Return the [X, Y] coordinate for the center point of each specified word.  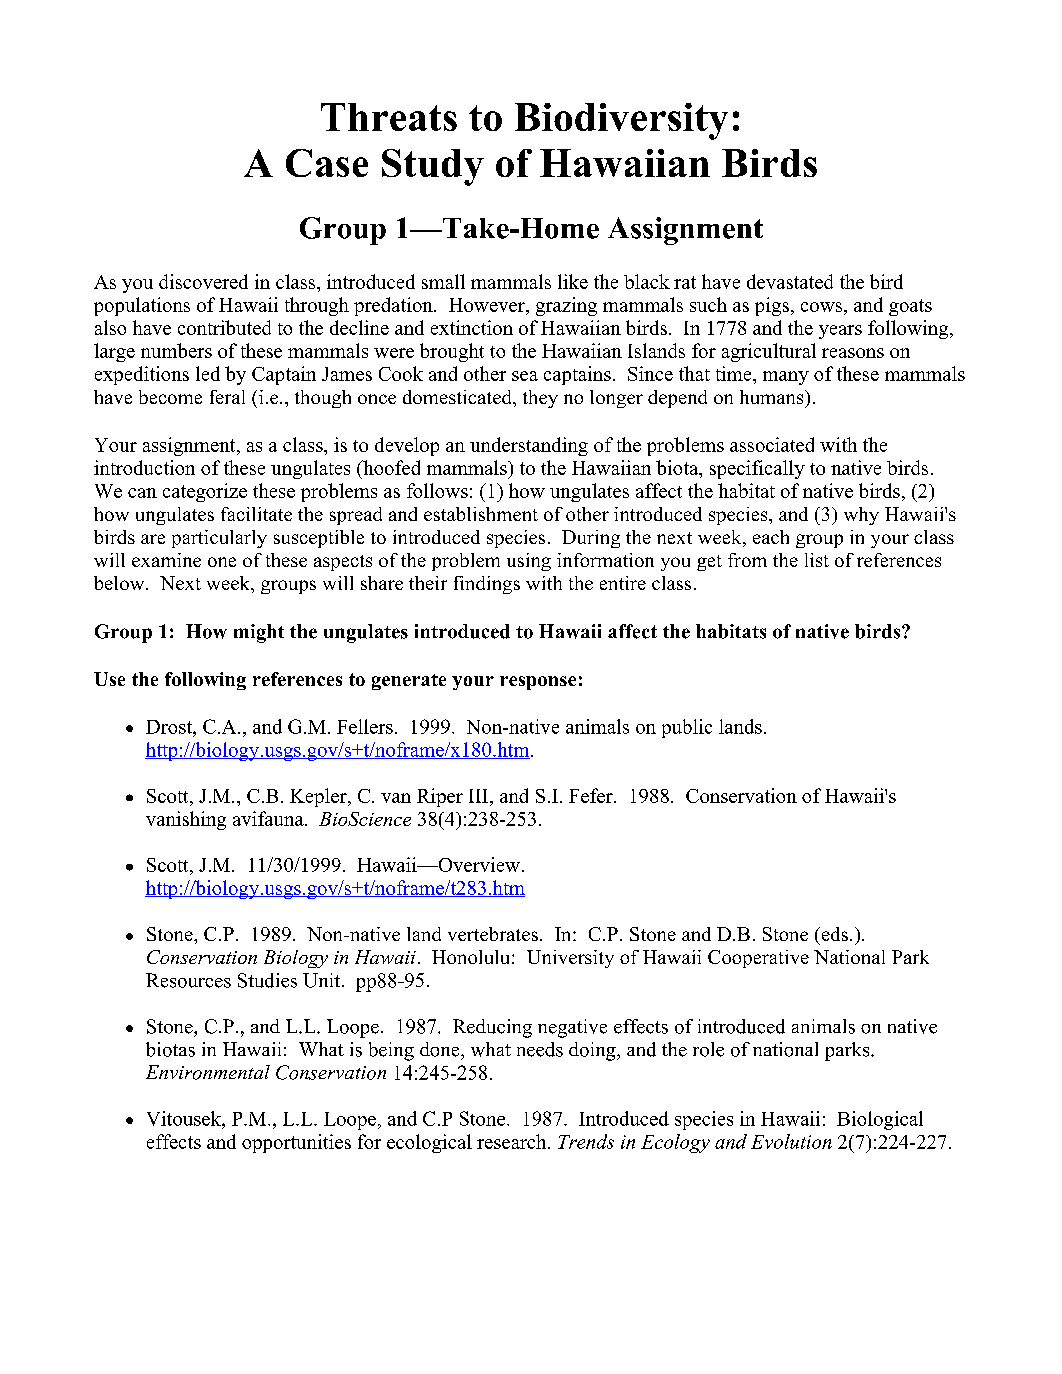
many [786, 378]
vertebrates [493, 934]
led [208, 373]
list [817, 560]
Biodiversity [621, 121]
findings [487, 585]
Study [433, 167]
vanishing [186, 820]
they [540, 399]
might [259, 633]
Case [327, 163]
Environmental [208, 1072]
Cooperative [758, 959]
